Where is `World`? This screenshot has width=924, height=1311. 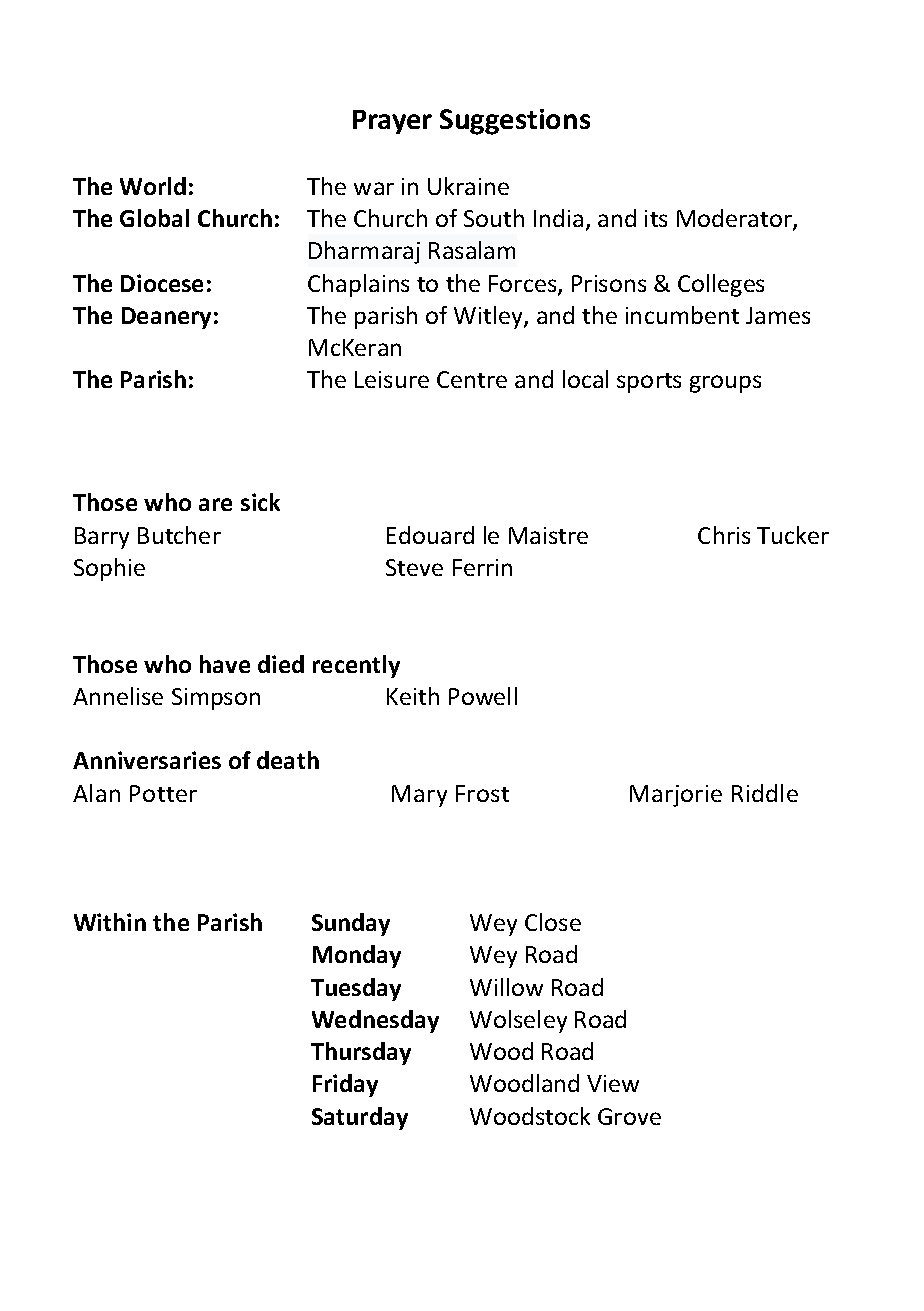
World is located at coordinates (153, 186).
